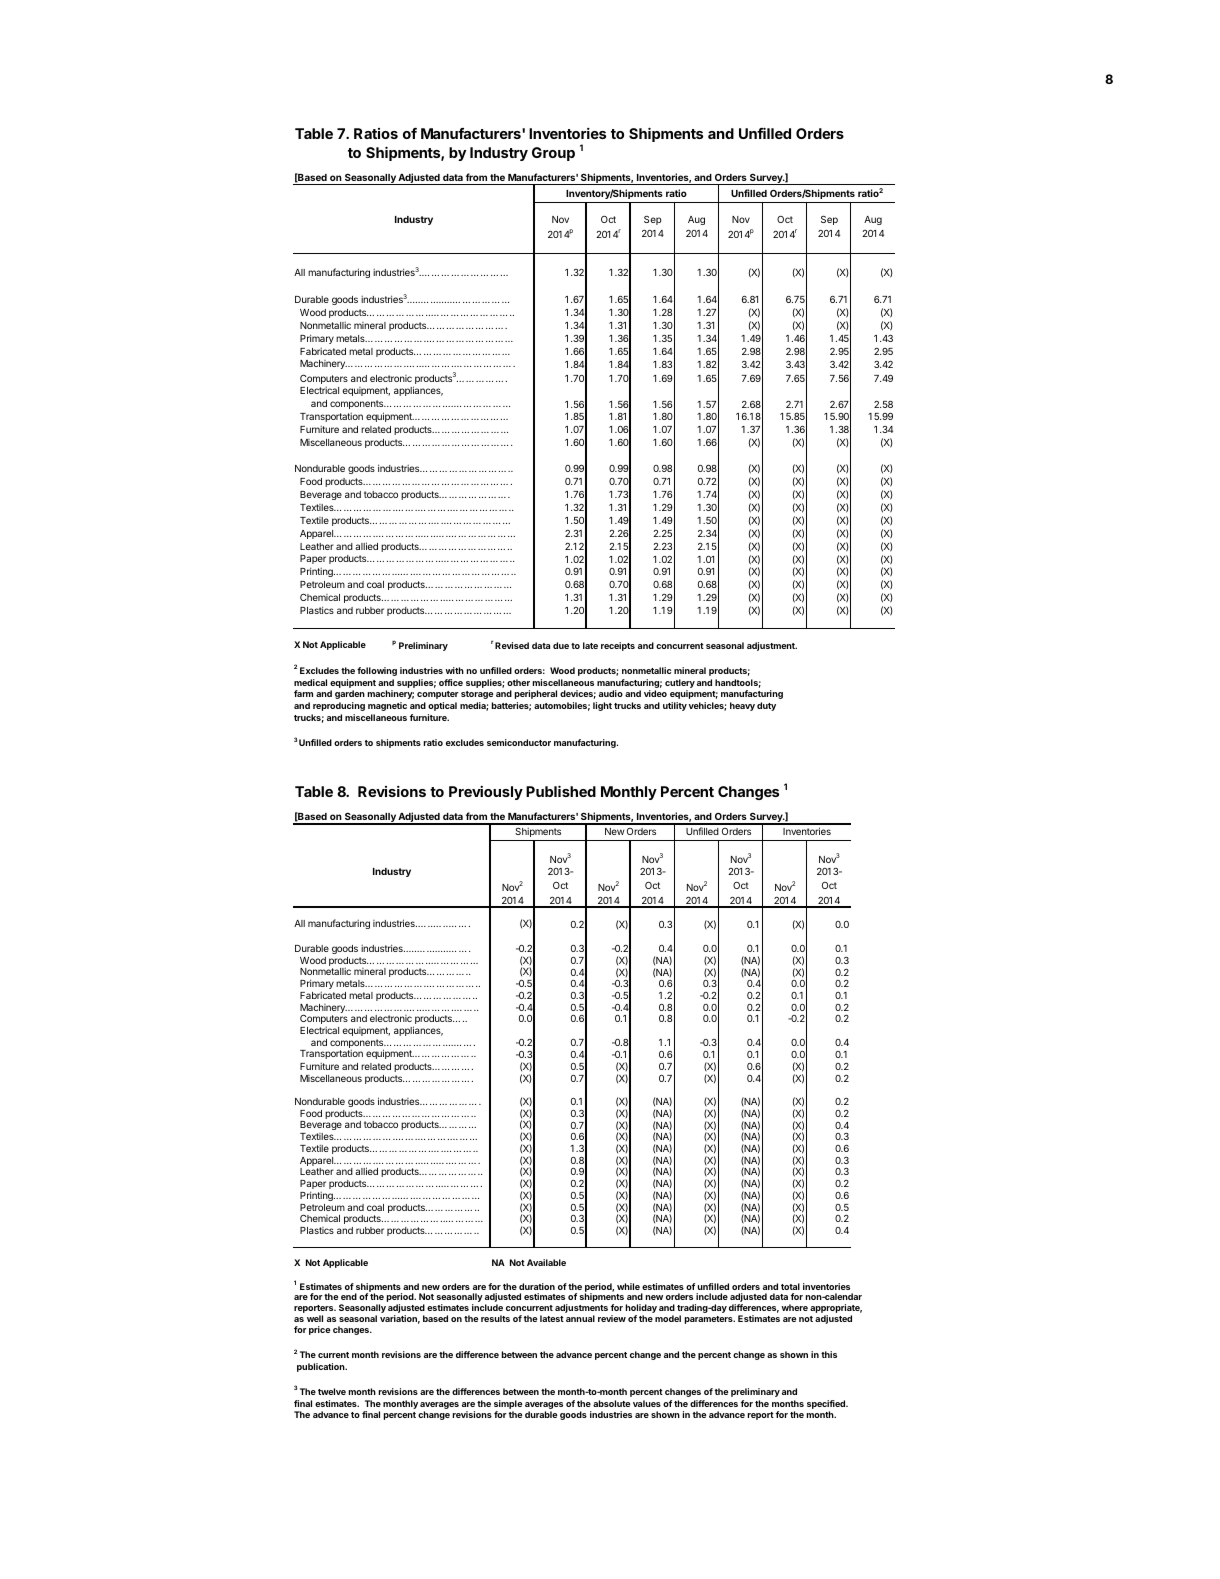 The image size is (1220, 1579). What do you see at coordinates (561, 645) in the screenshot?
I see `due` at bounding box center [561, 645].
